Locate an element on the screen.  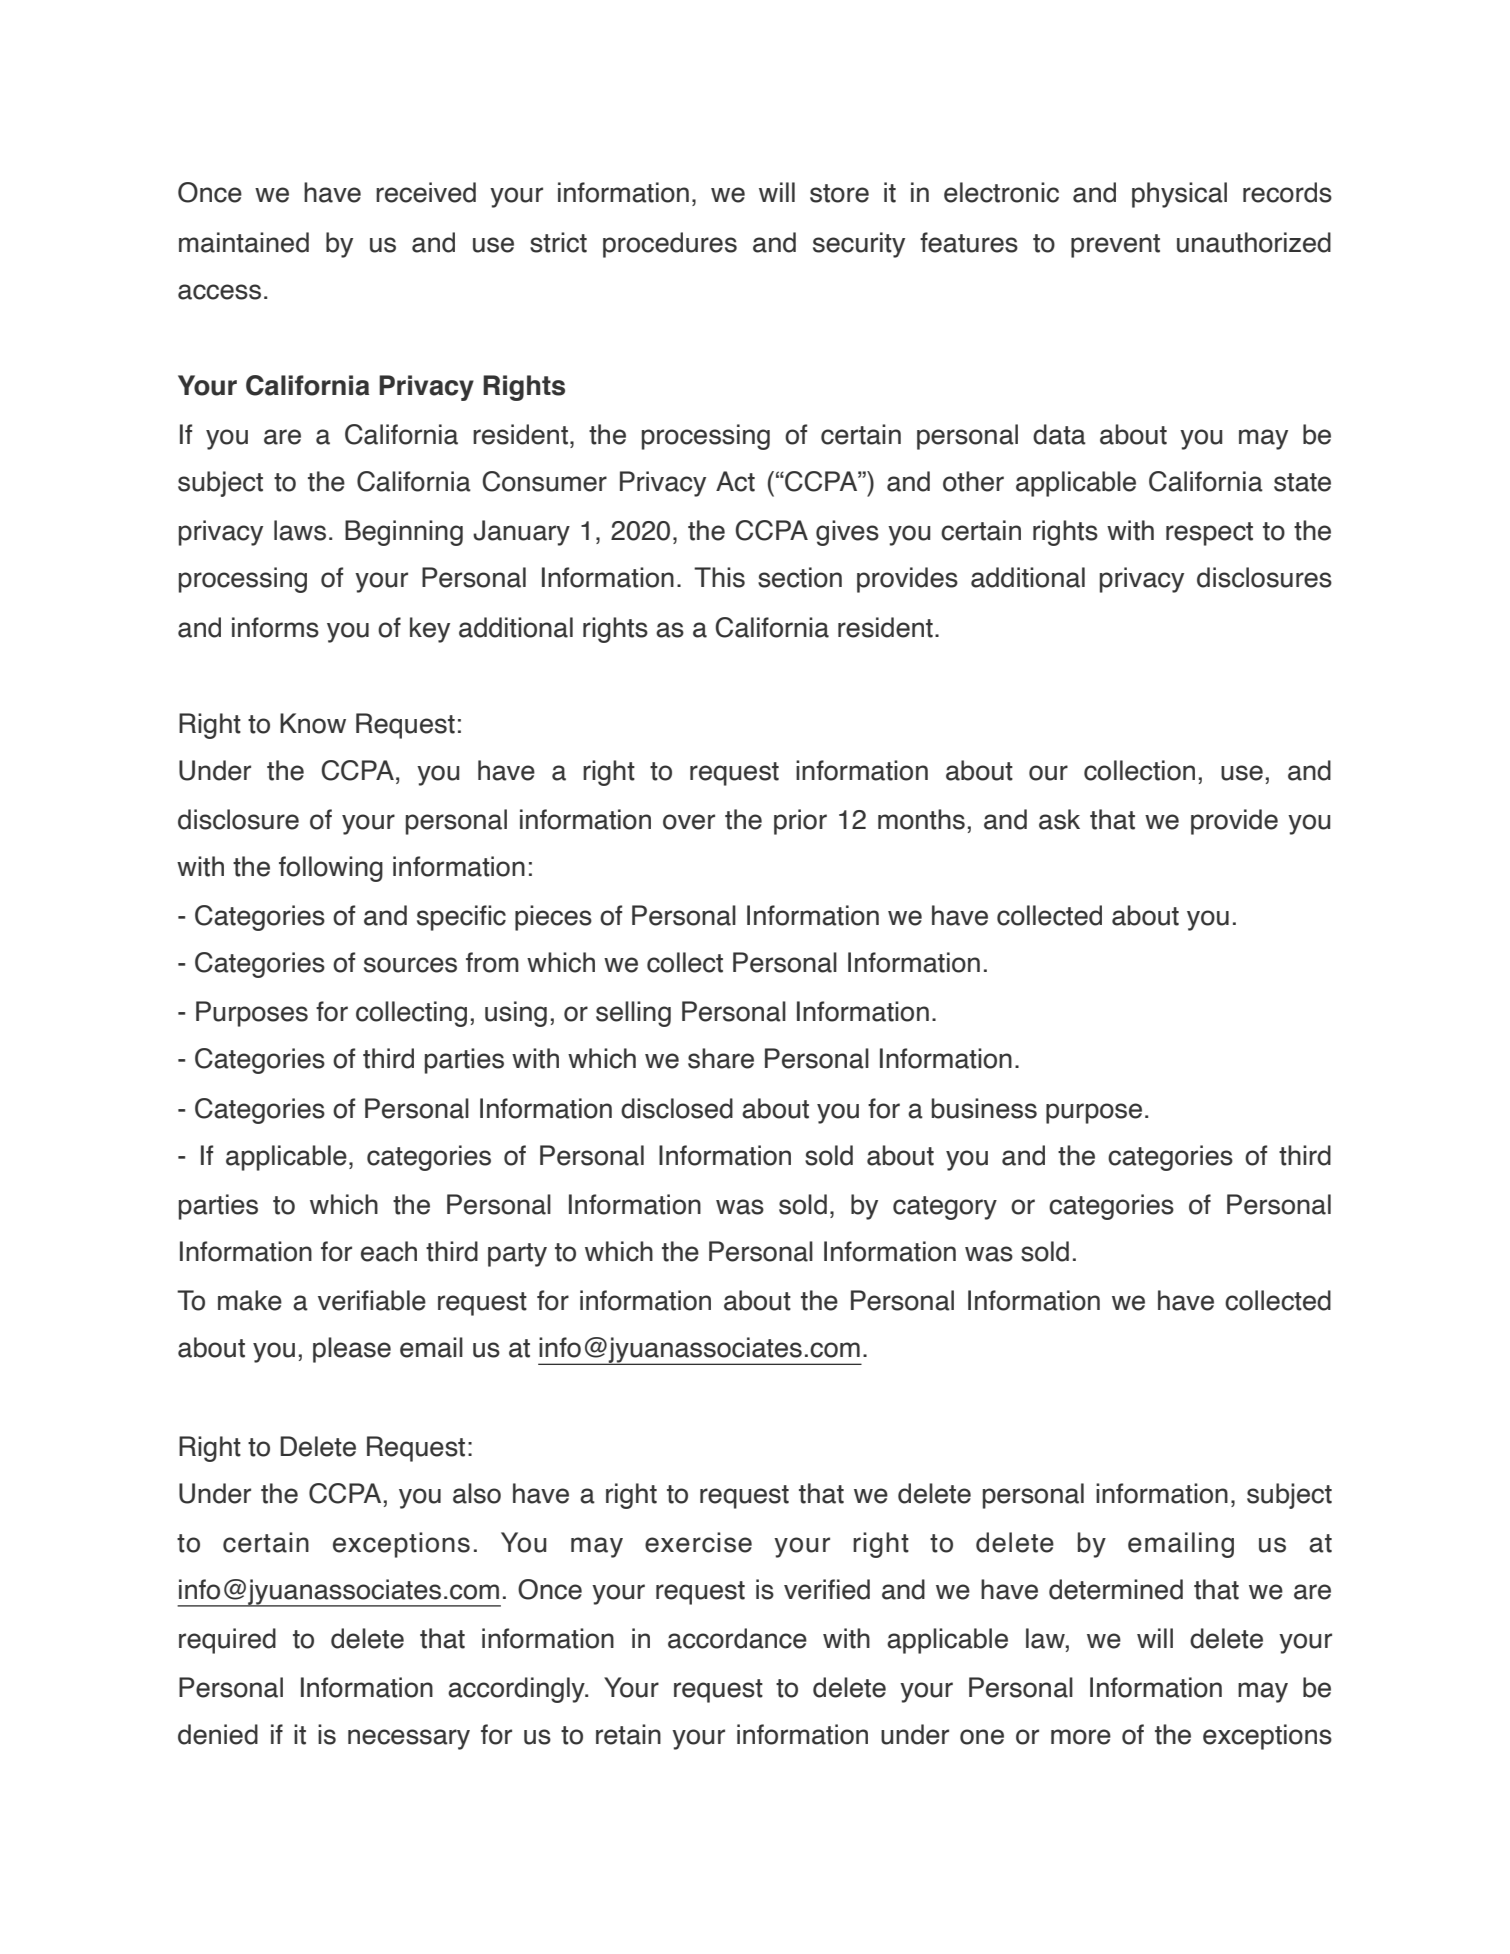
category is located at coordinates (945, 1208).
